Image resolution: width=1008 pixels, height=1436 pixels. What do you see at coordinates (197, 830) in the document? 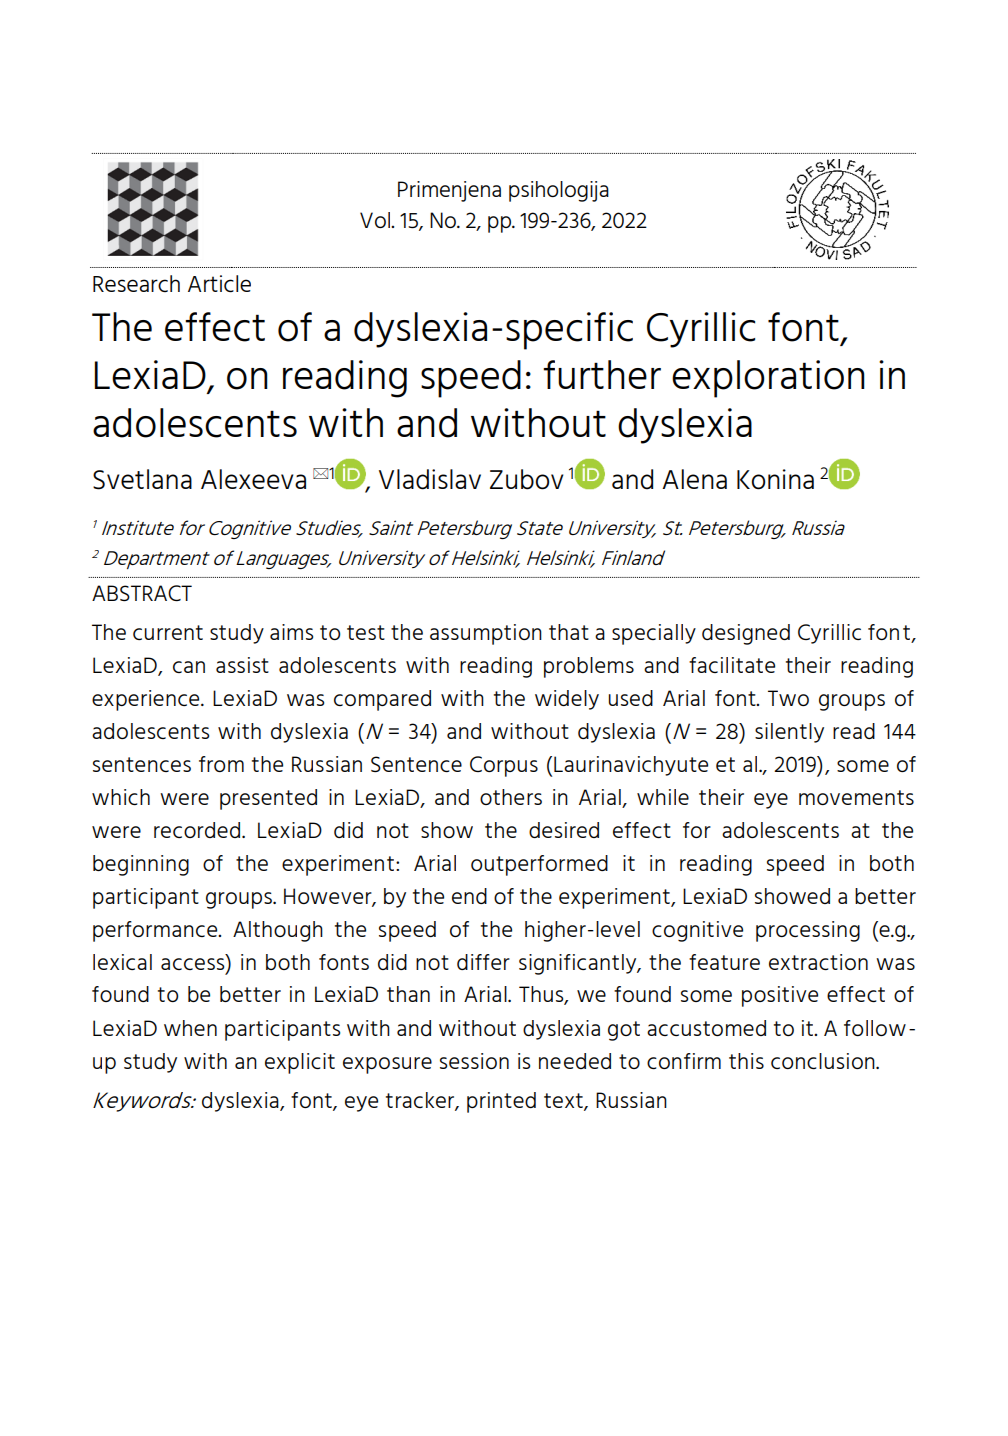
I see `recorded` at bounding box center [197, 830].
